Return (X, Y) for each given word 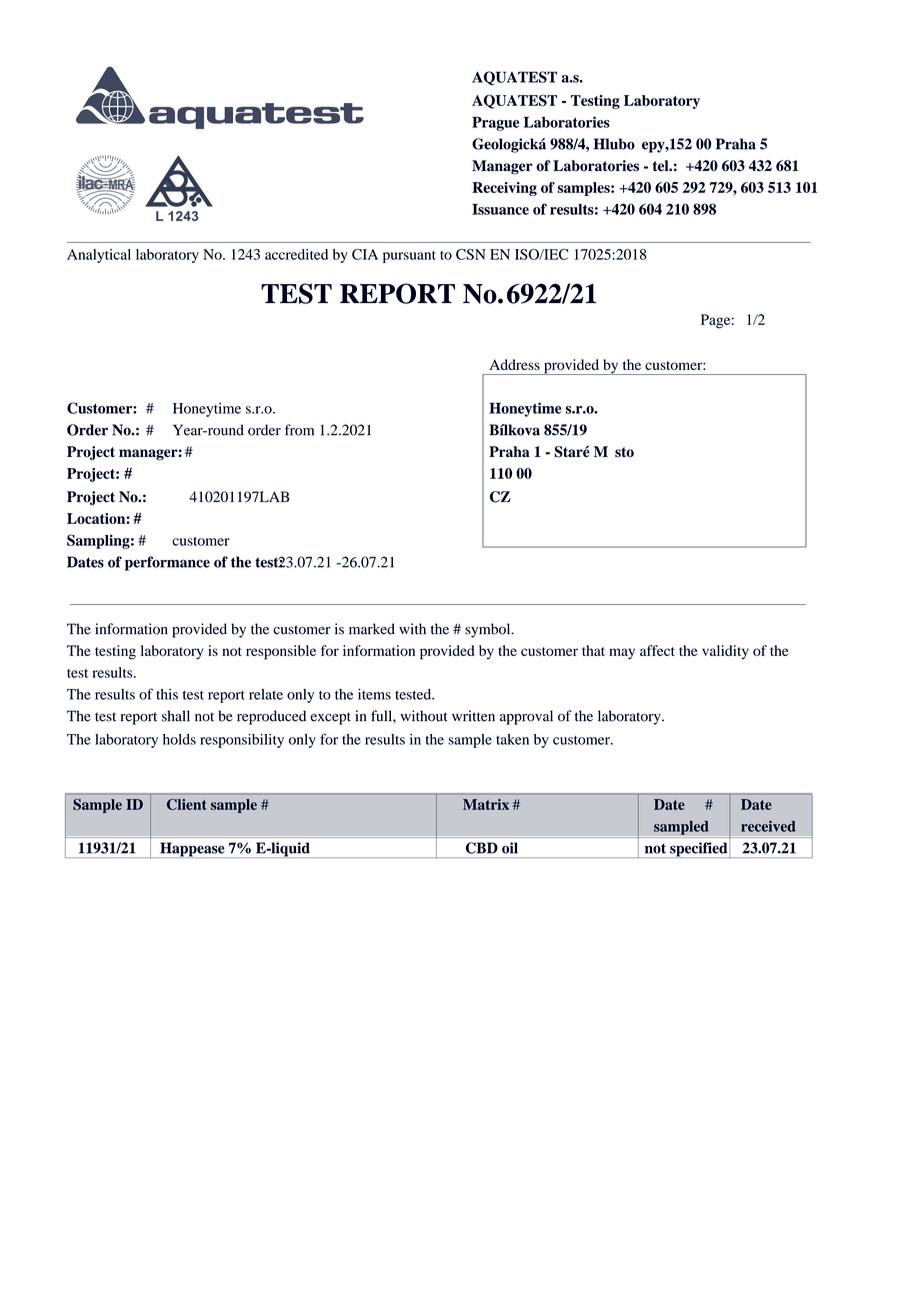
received (768, 826)
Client (187, 804)
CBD (482, 848)
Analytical (99, 256)
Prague (495, 124)
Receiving (504, 189)
